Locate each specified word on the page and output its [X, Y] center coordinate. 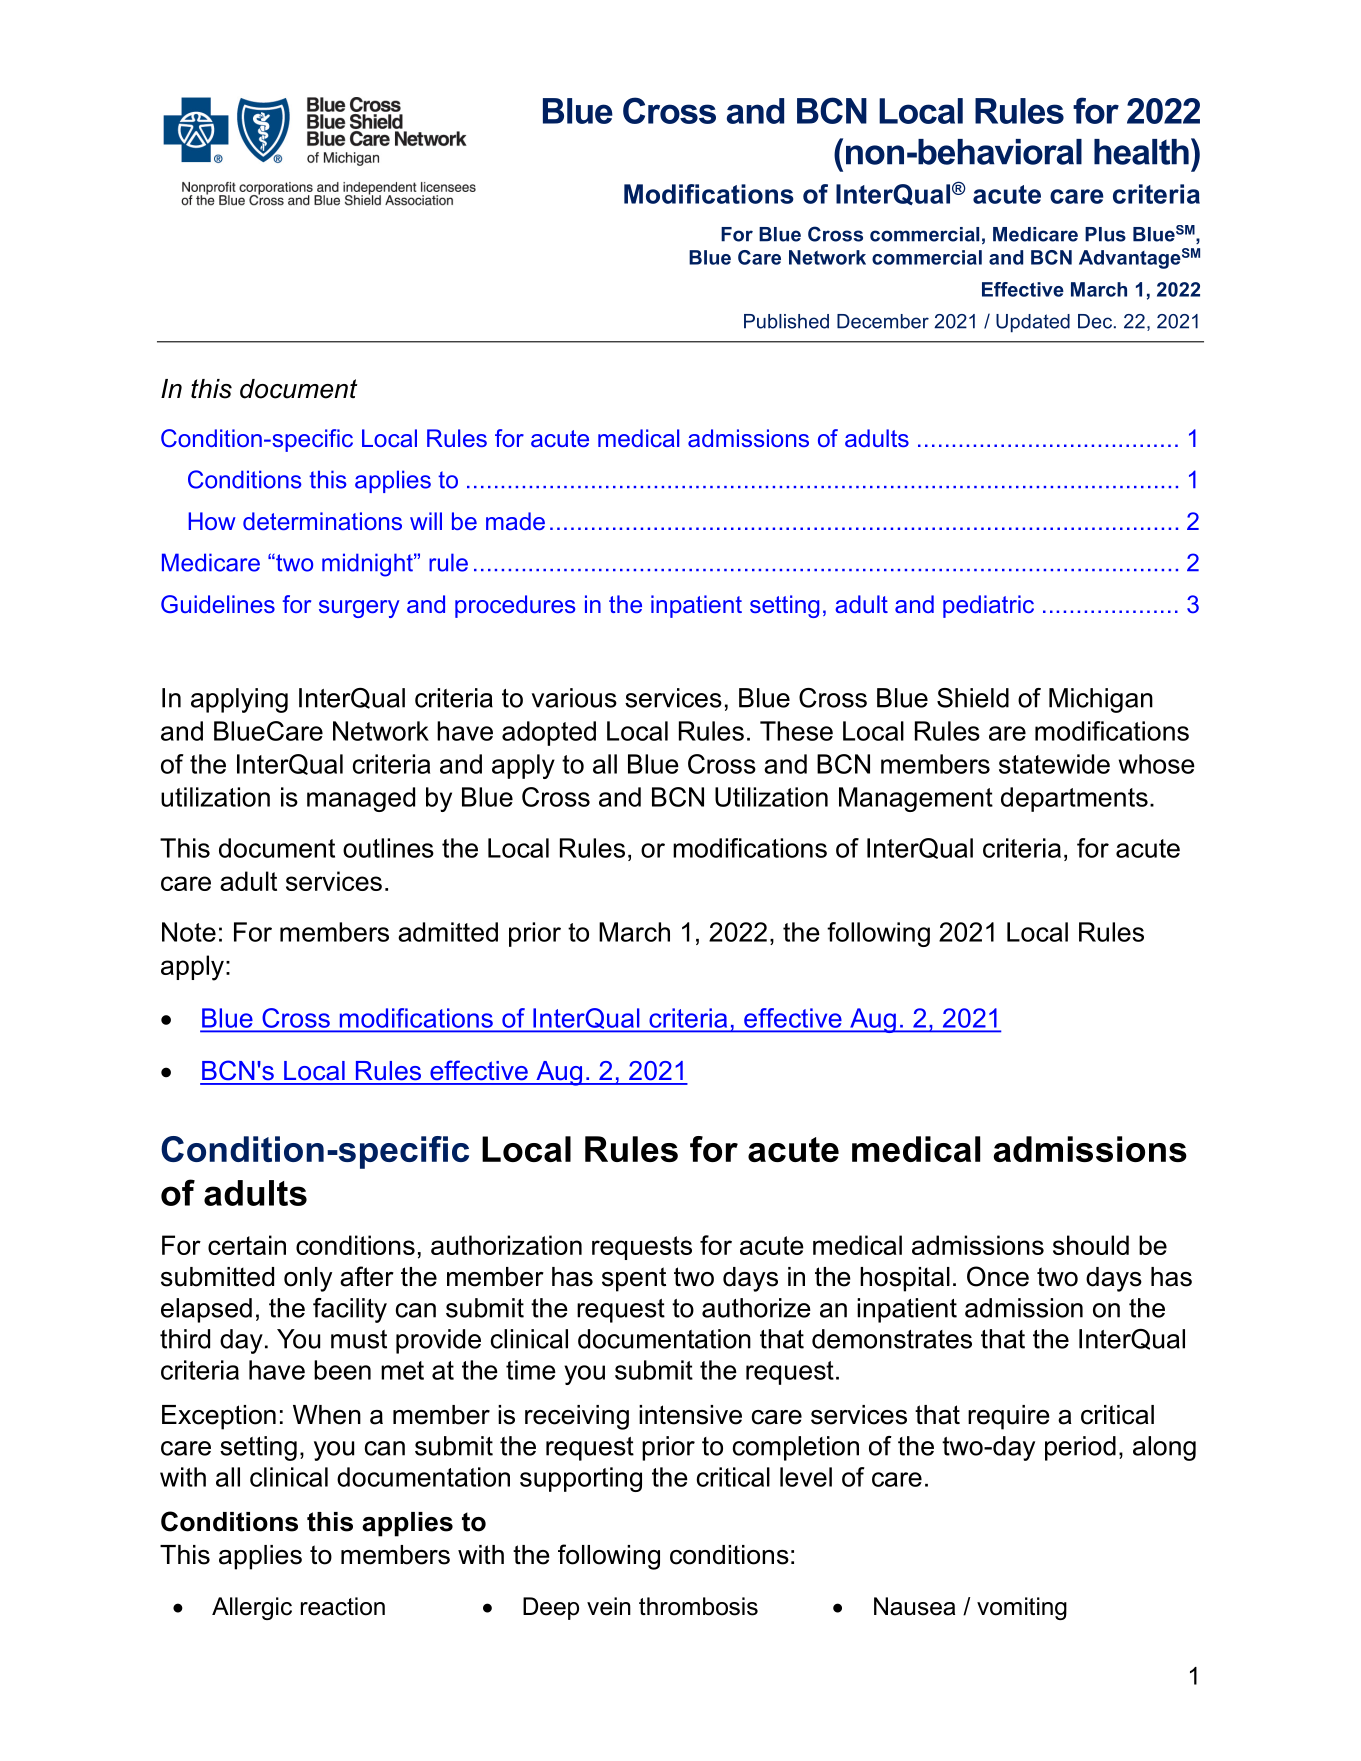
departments [1074, 799]
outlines [388, 848]
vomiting [1022, 1608]
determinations [322, 521]
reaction [343, 1606]
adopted [549, 733]
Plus [1105, 234]
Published [786, 321]
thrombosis [698, 1606]
